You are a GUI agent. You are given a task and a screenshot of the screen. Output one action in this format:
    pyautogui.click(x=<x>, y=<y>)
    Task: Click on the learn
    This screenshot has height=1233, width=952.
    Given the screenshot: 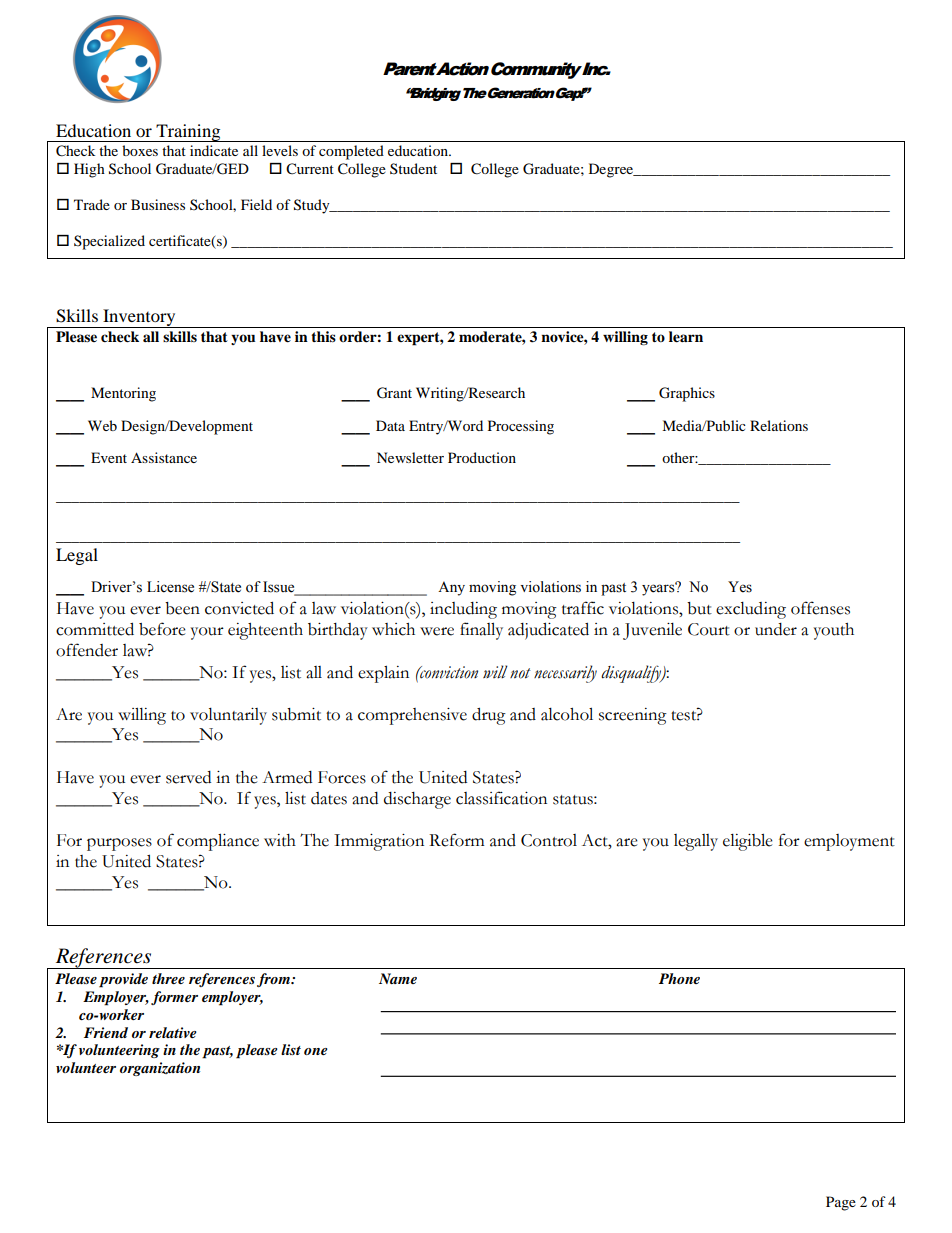 What is the action you would take?
    pyautogui.click(x=686, y=337)
